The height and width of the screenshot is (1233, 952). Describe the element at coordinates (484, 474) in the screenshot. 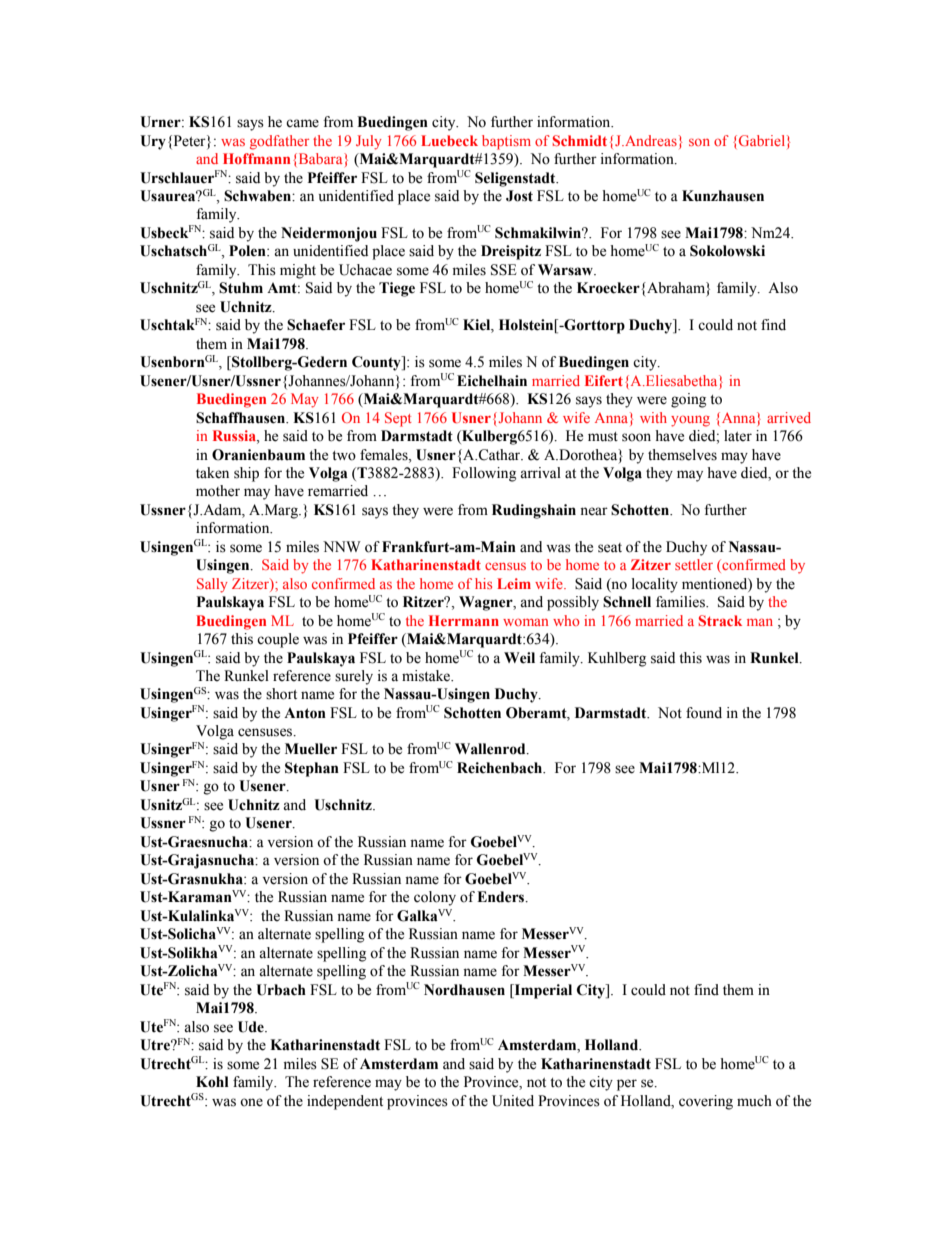

I see `Following` at that location.
